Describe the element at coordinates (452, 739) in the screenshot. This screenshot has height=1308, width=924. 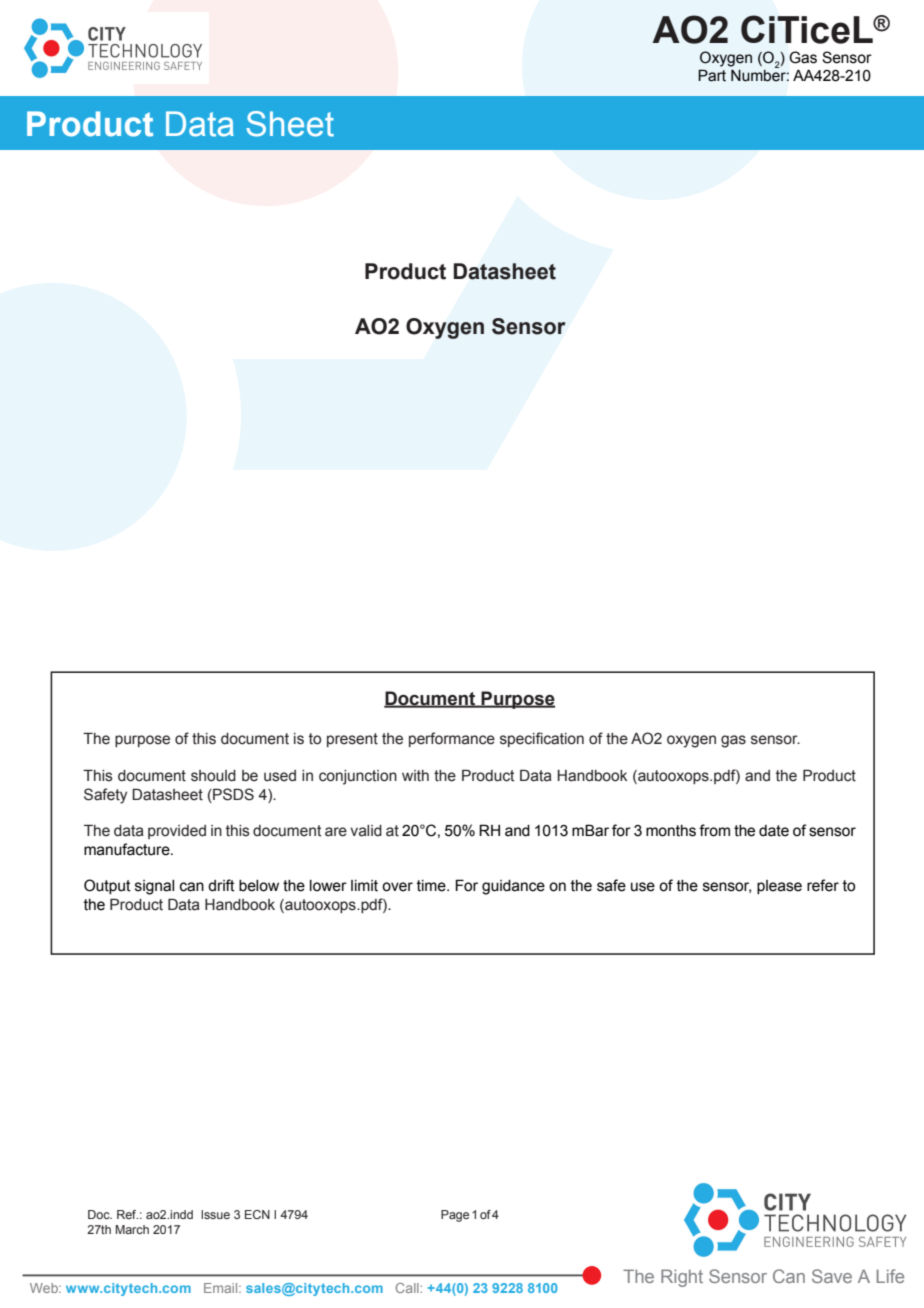
I see `performance` at that location.
